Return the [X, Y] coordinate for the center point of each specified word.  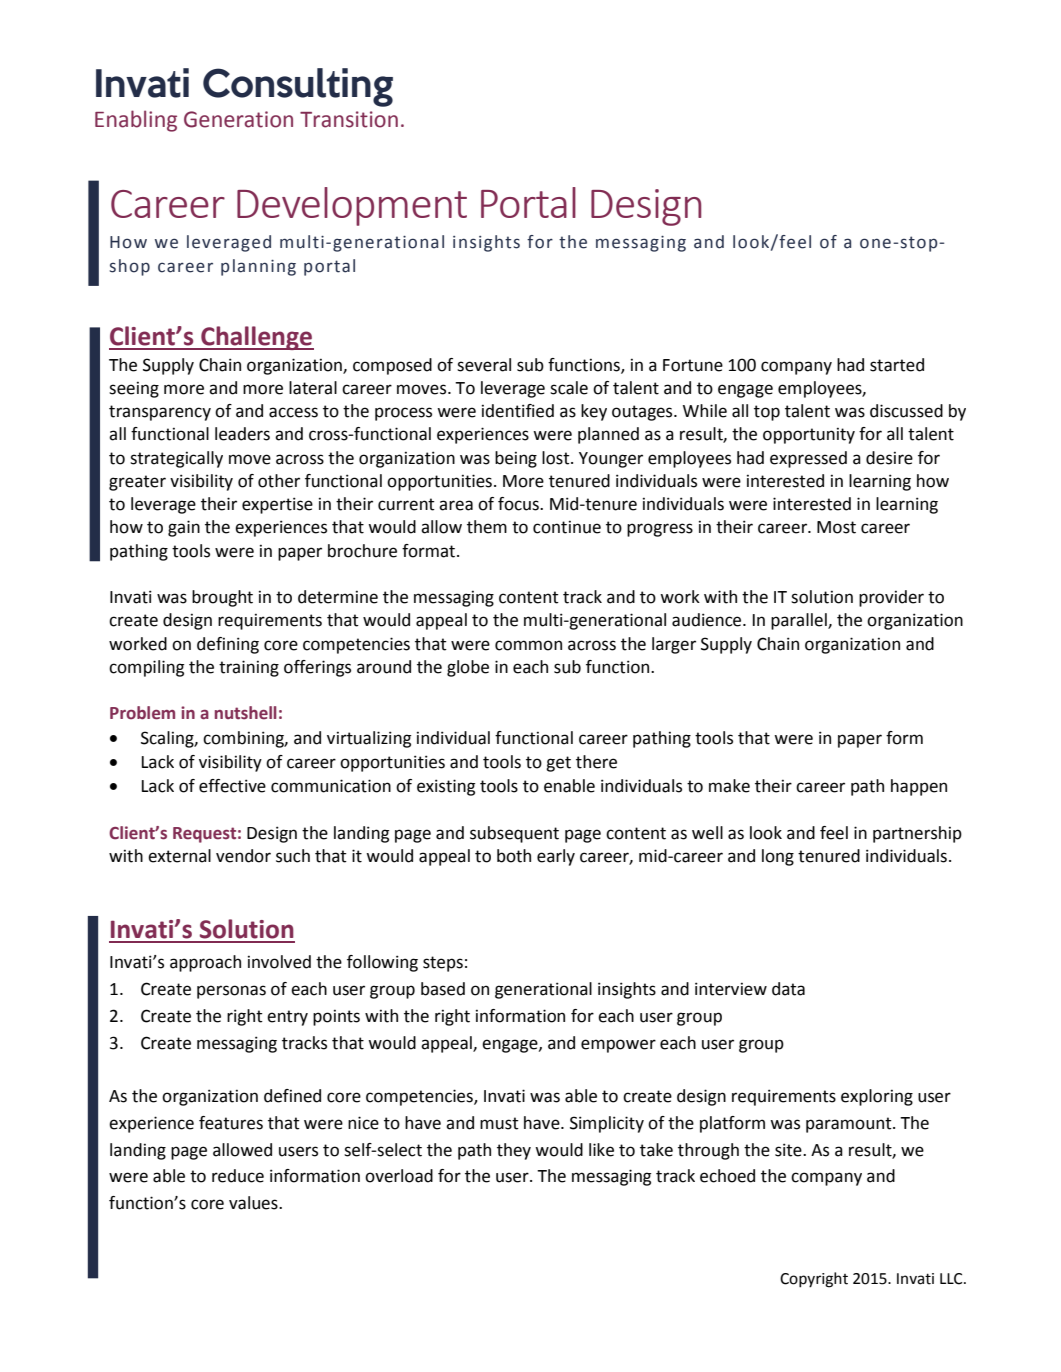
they [514, 1151]
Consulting [298, 87]
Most [836, 527]
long [778, 857]
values [254, 1203]
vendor [243, 856]
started [897, 365]
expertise [277, 505]
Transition [349, 119]
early [556, 857]
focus [519, 504]
